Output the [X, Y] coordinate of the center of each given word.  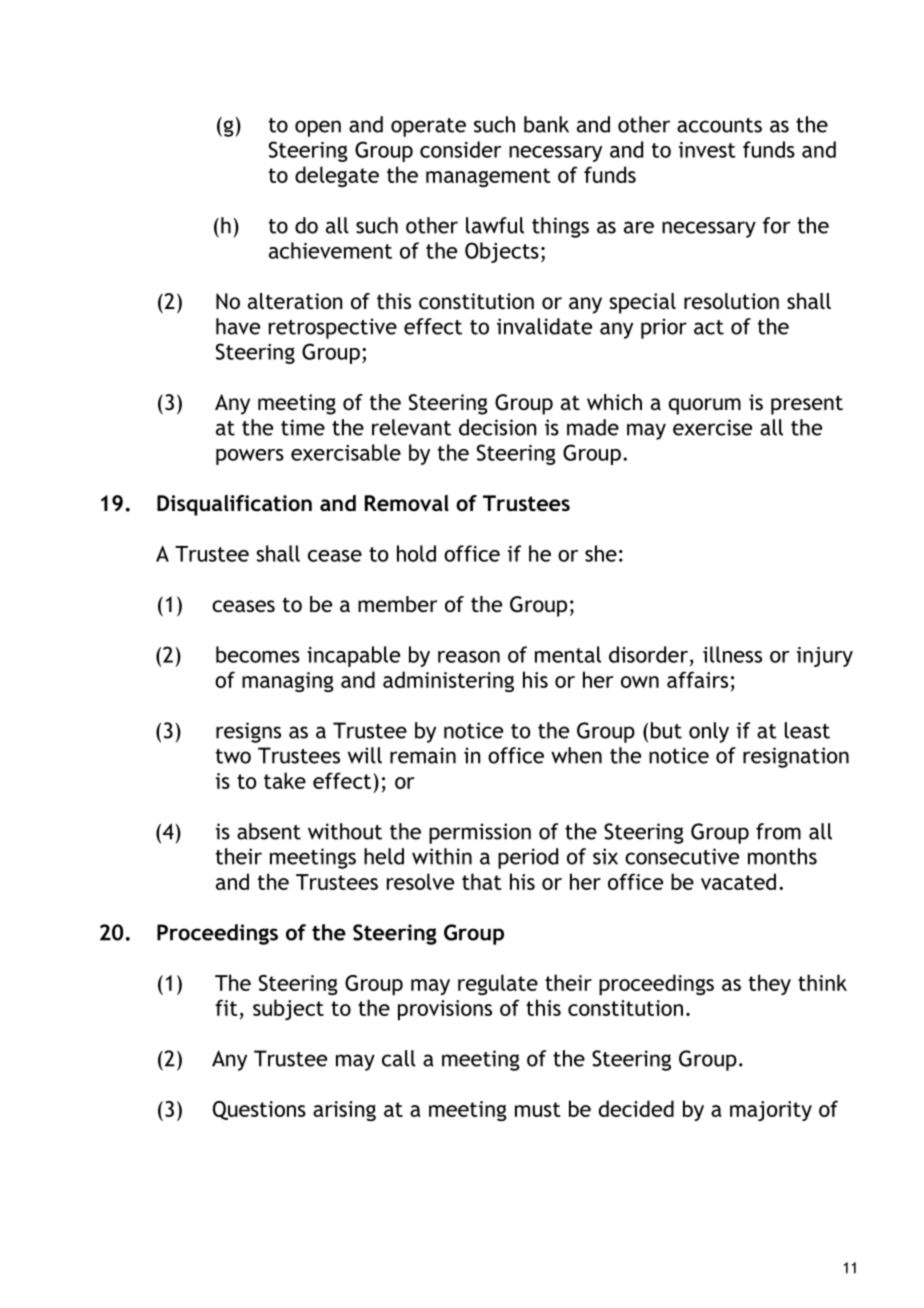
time [303, 427]
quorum [705, 406]
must [538, 1109]
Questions [259, 1110]
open [318, 128]
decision [497, 427]
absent [269, 831]
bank [546, 124]
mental [568, 654]
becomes [258, 654]
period [528, 858]
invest [707, 150]
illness [732, 654]
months [782, 856]
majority [771, 1111]
